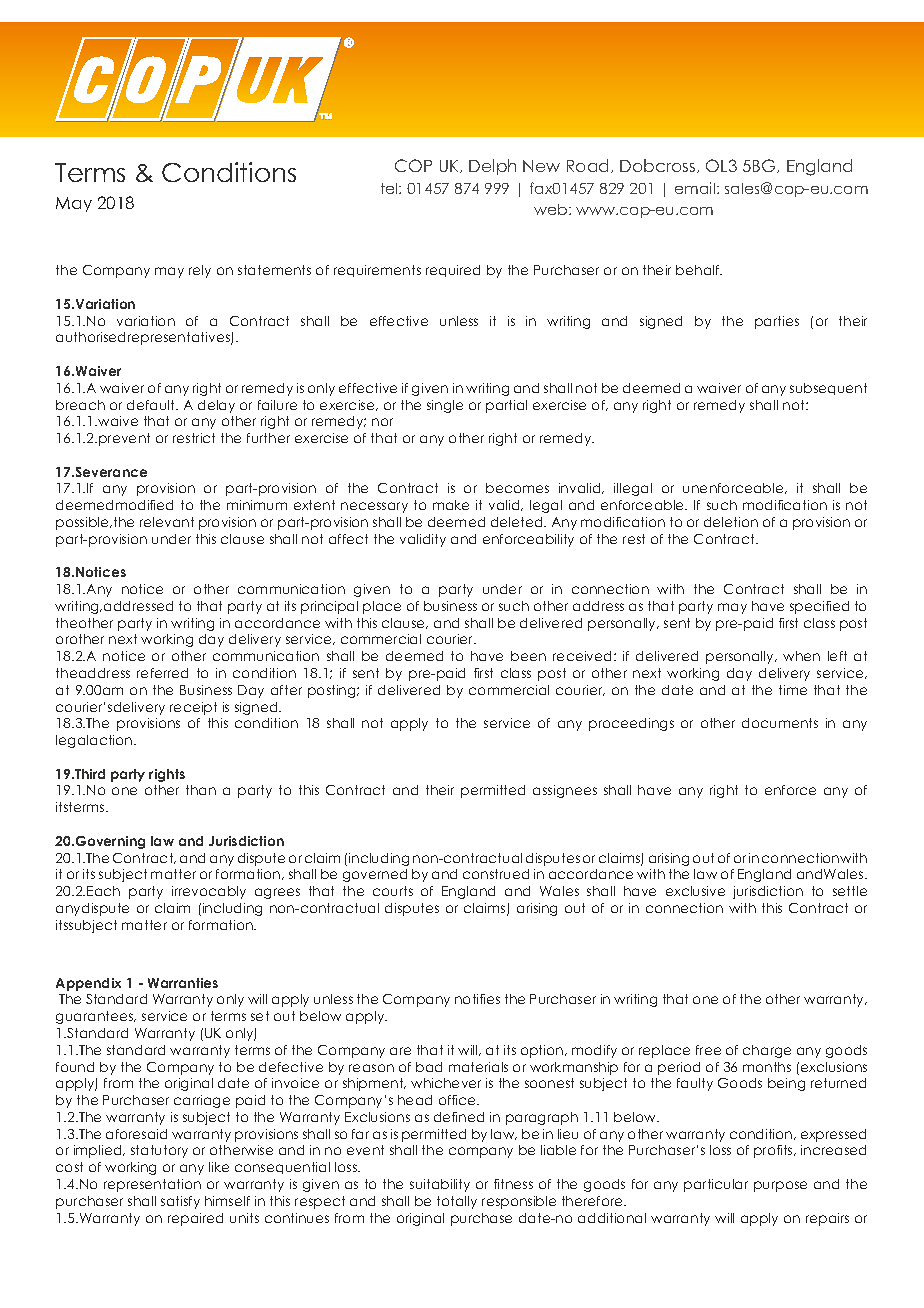  Describe the element at coordinates (209, 892) in the document. I see `irrevocably` at that location.
